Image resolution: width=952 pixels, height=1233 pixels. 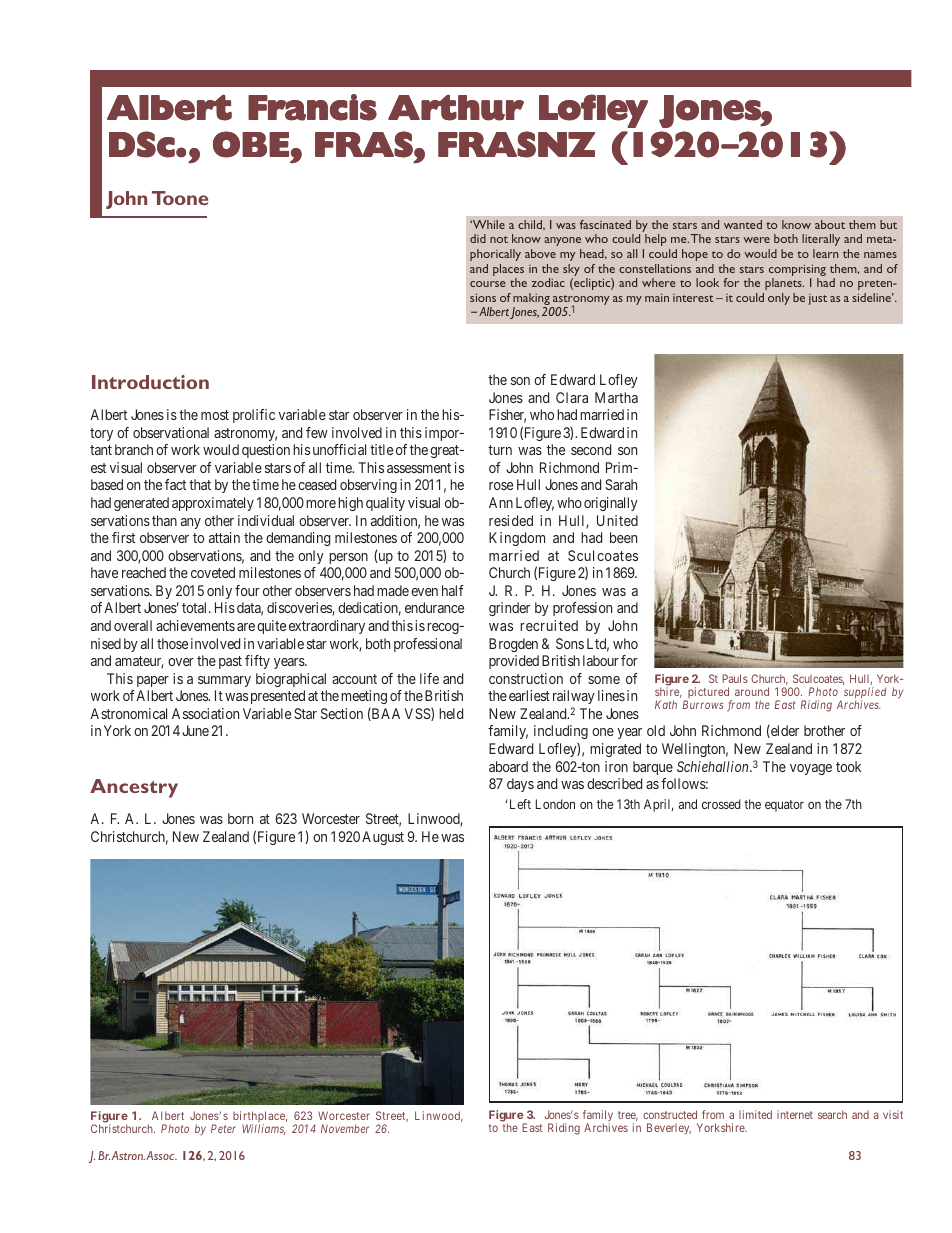 I want to click on Introduction, so click(x=150, y=382).
